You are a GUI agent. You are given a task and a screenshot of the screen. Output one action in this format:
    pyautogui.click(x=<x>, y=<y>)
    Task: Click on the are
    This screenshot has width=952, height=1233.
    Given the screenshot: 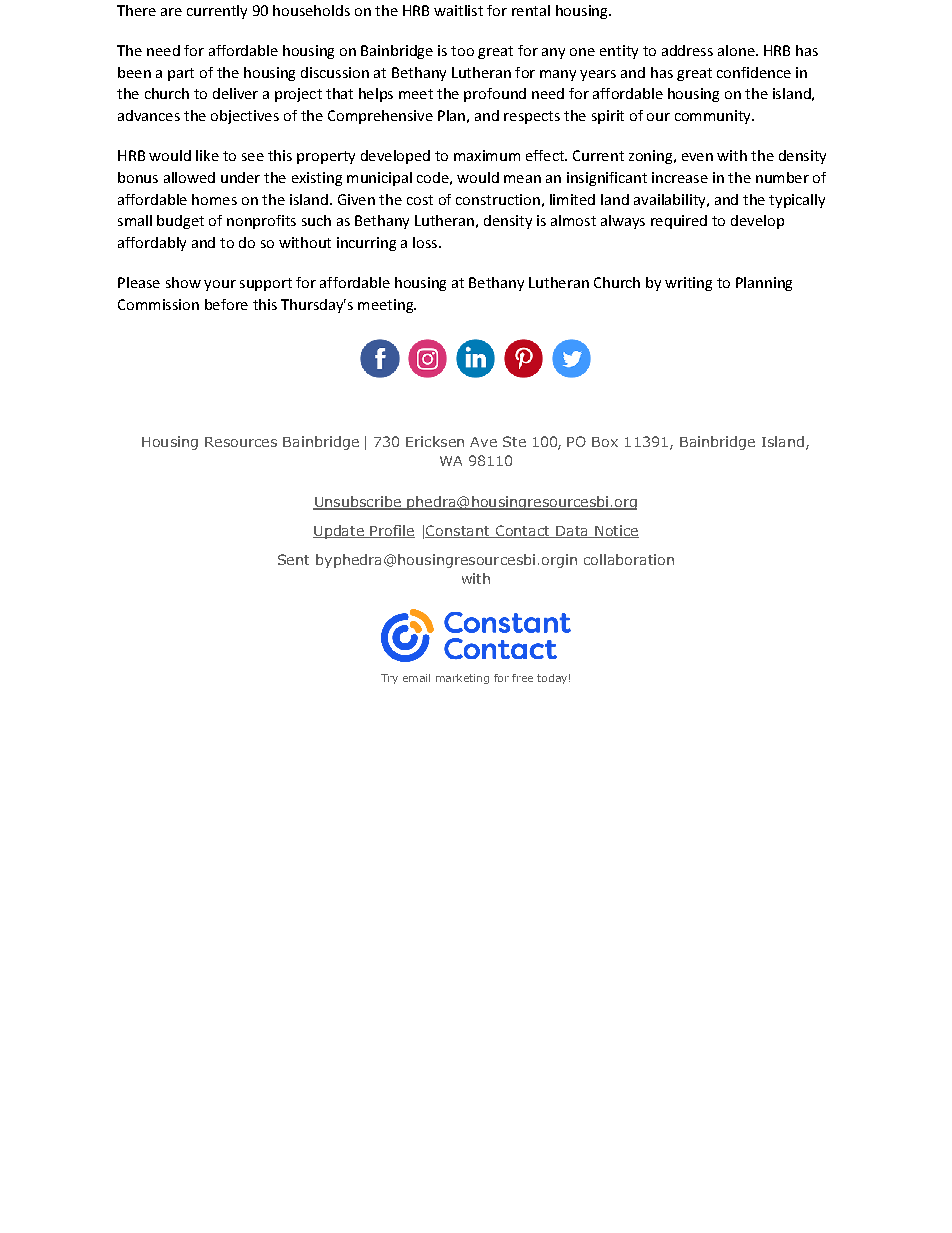 What is the action you would take?
    pyautogui.click(x=171, y=12)
